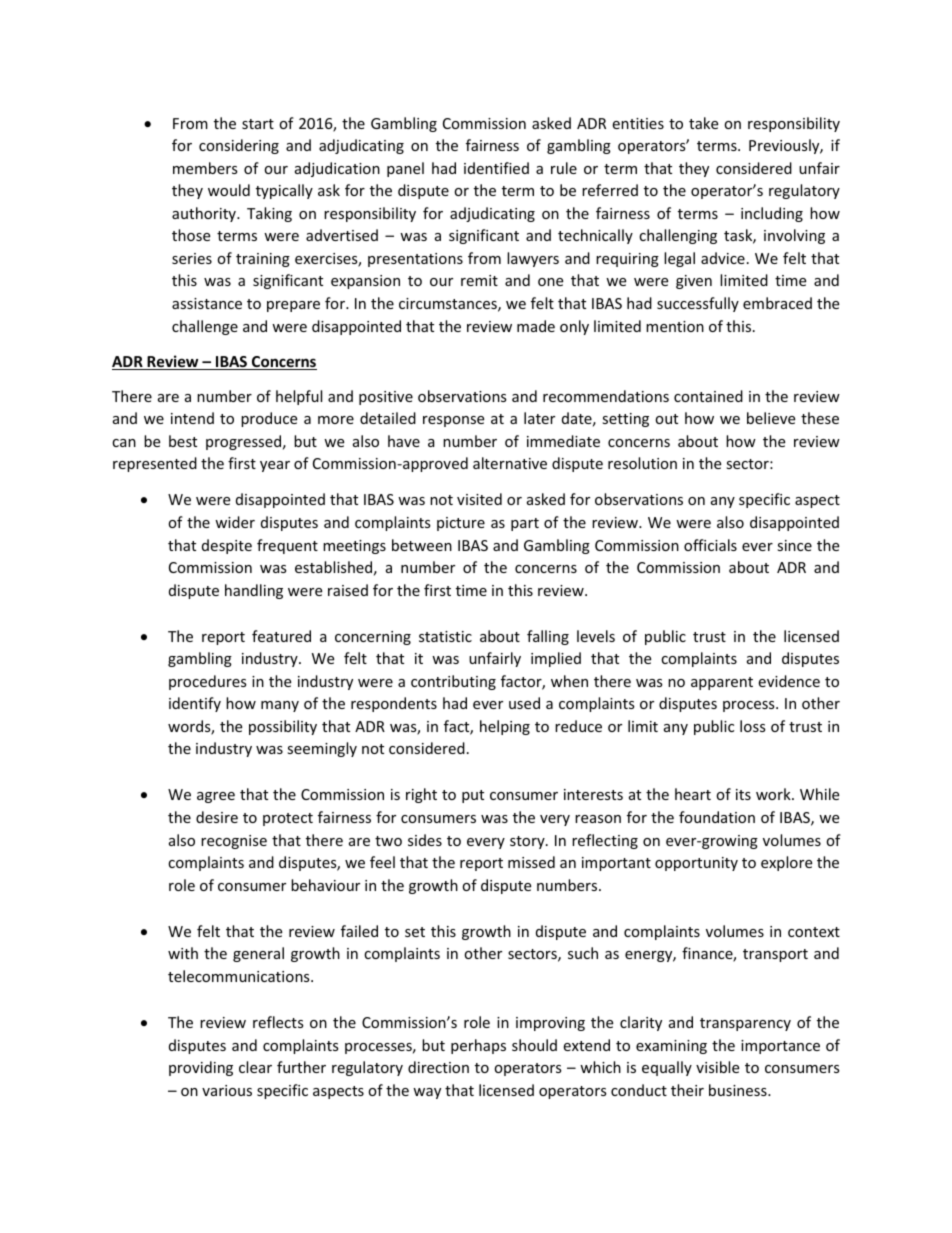 This page has height=1233, width=952. Describe the element at coordinates (496, 168) in the page. I see `identified` at that location.
